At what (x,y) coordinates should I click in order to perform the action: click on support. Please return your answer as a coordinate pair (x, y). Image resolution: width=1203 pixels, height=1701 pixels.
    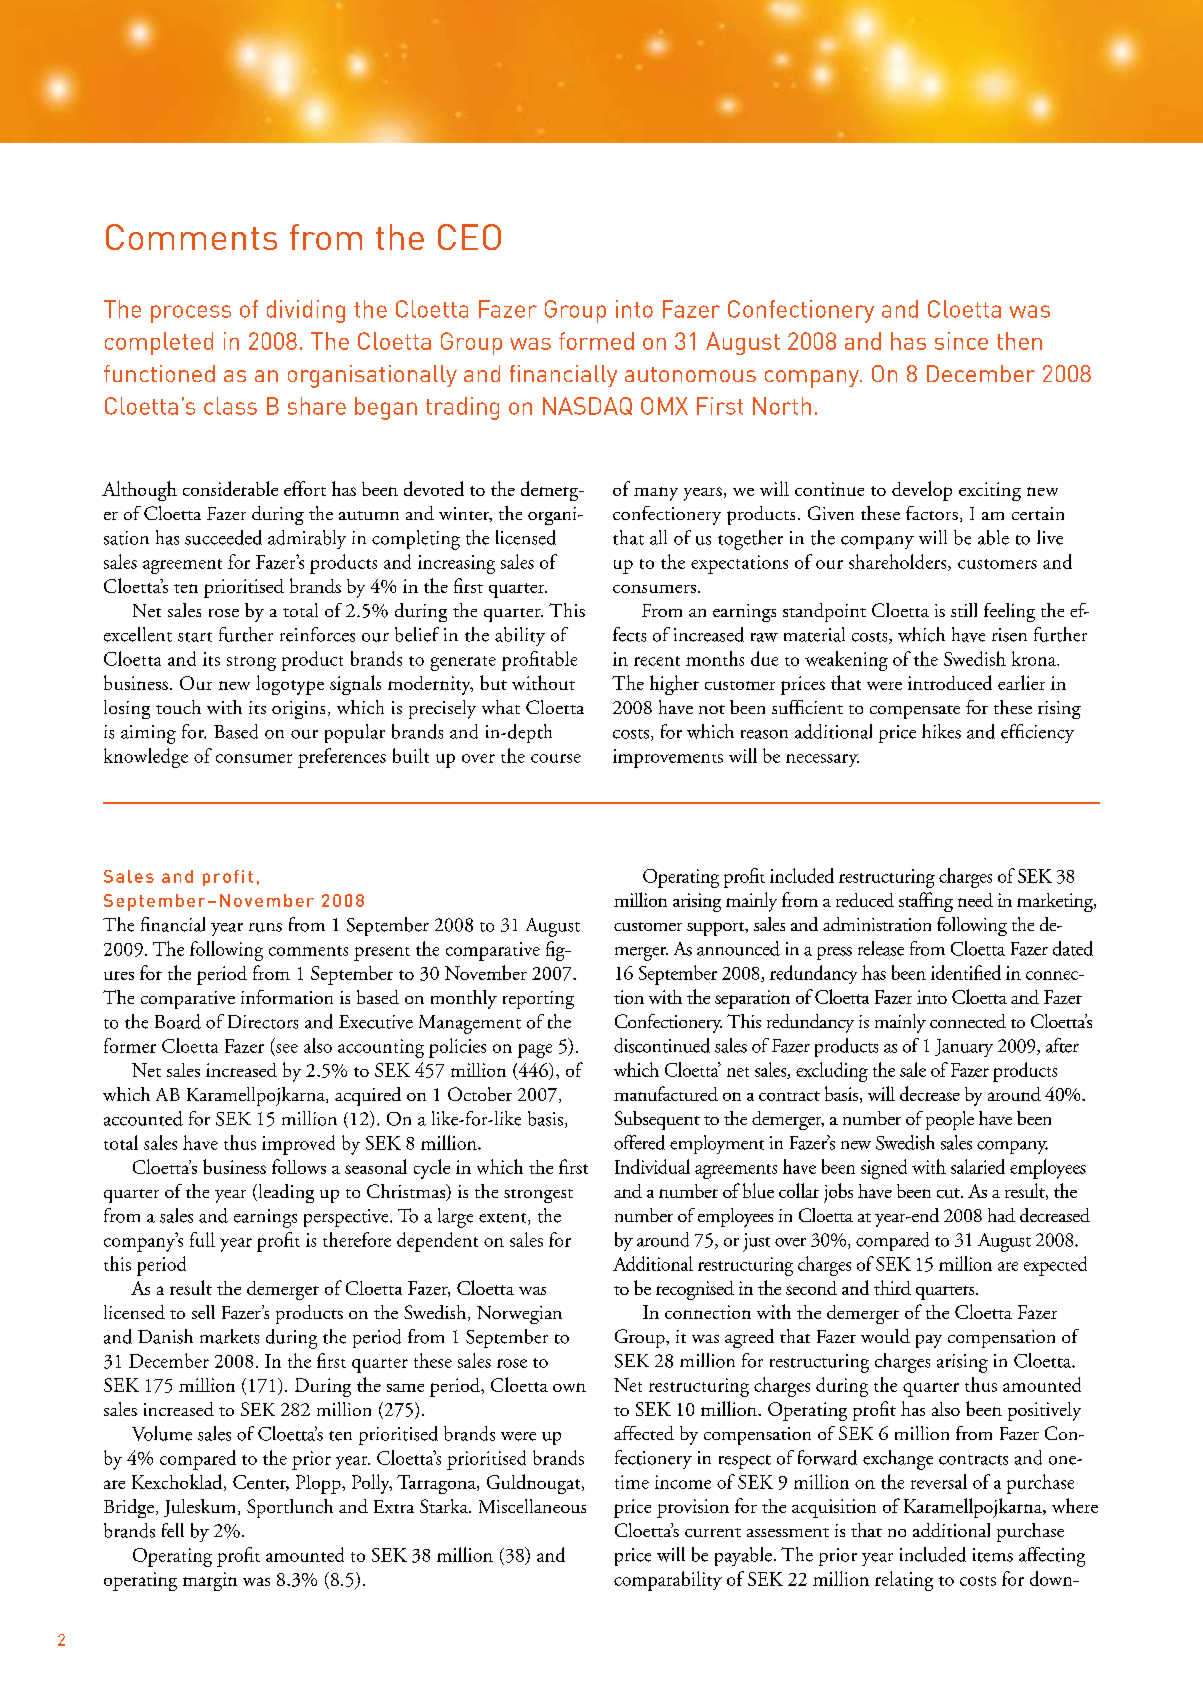
    Looking at the image, I should click on (717, 929).
